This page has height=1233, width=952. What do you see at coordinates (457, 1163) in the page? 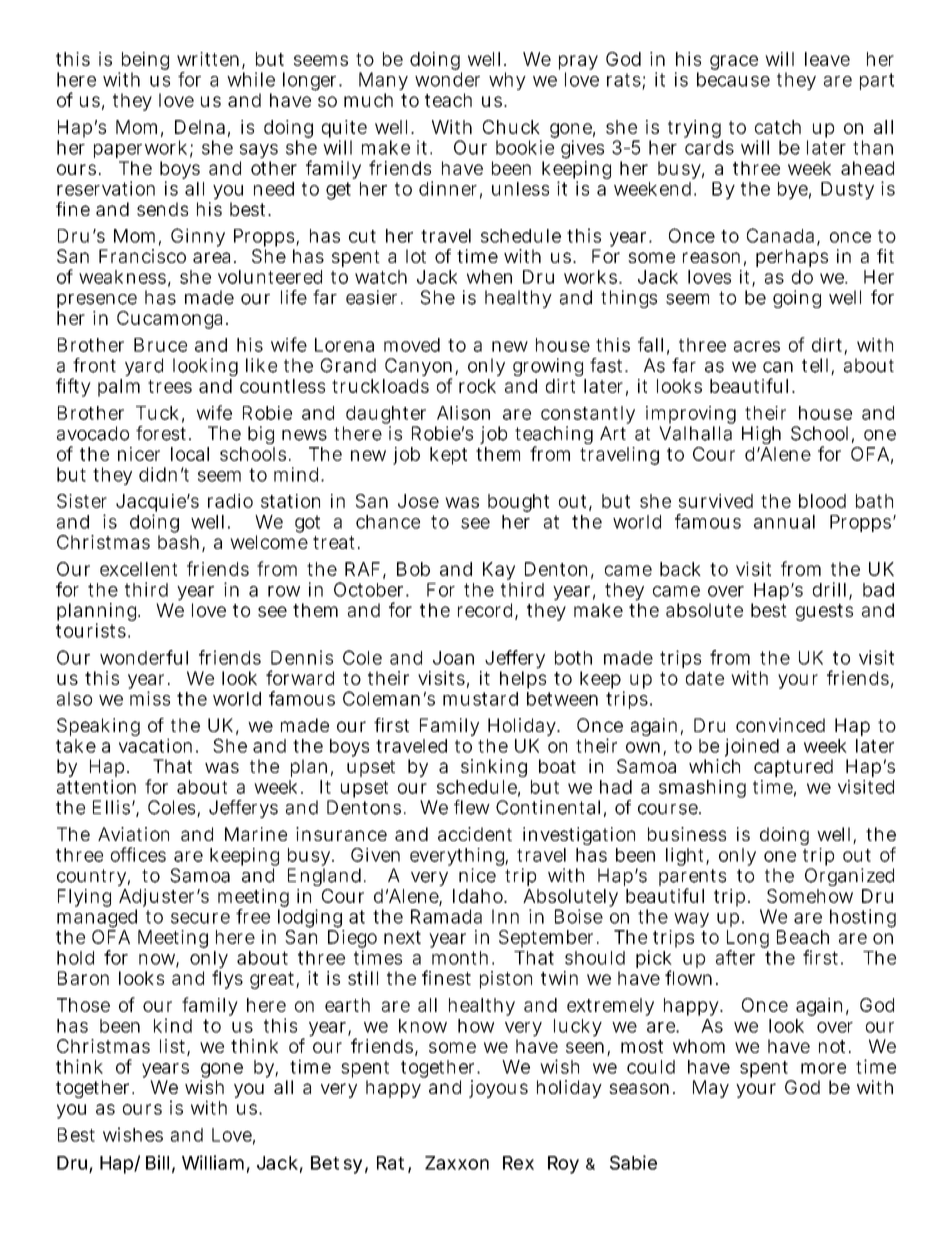
I see `Zaxxon` at bounding box center [457, 1163].
